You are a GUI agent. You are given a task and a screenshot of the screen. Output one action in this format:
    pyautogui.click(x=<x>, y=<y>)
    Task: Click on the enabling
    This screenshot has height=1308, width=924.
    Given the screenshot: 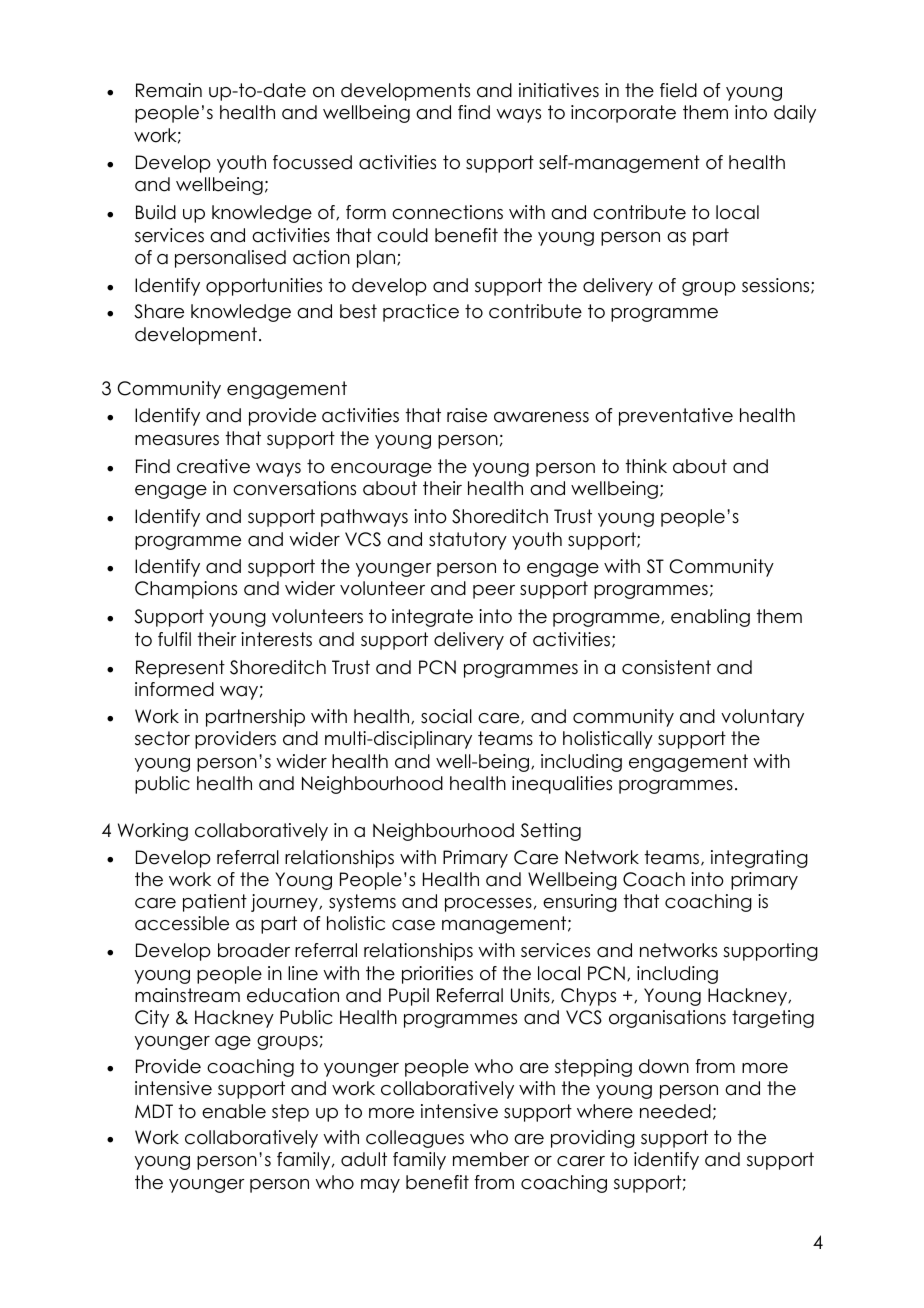 What is the action you would take?
    pyautogui.click(x=710, y=618)
